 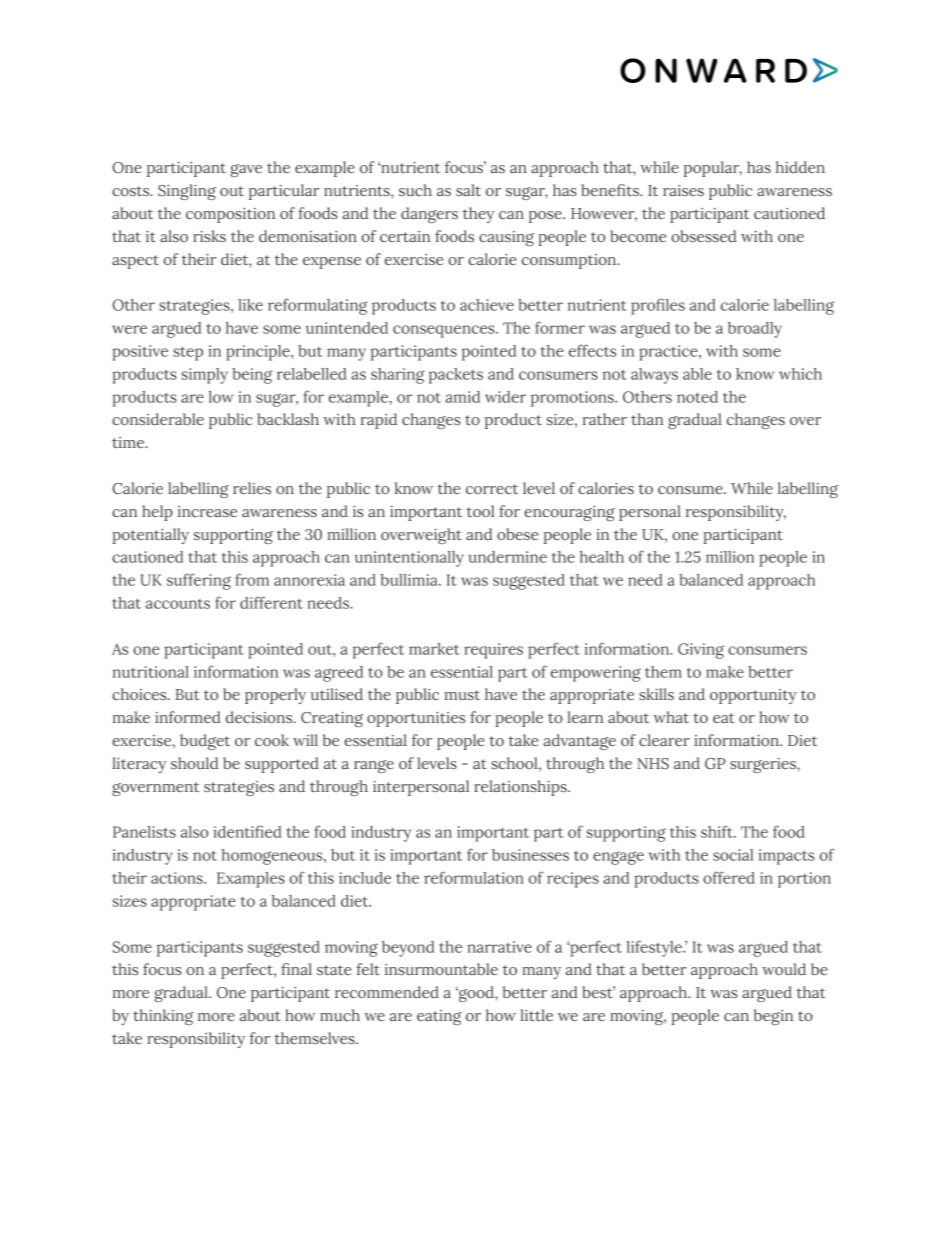 What do you see at coordinates (187, 192) in the screenshot?
I see `Singling` at bounding box center [187, 192].
